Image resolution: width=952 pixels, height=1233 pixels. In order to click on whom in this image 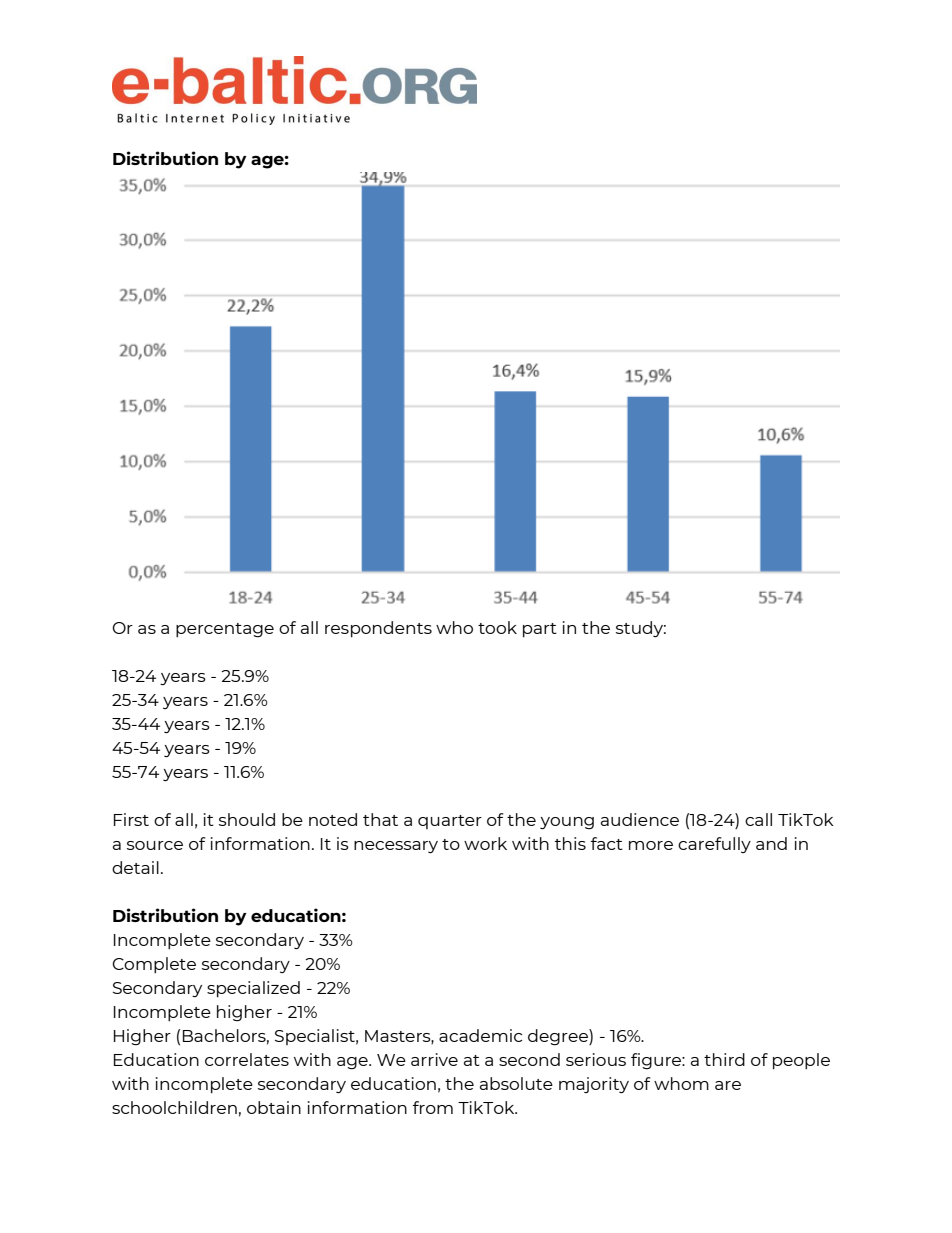, I will do `click(681, 1083)`.
